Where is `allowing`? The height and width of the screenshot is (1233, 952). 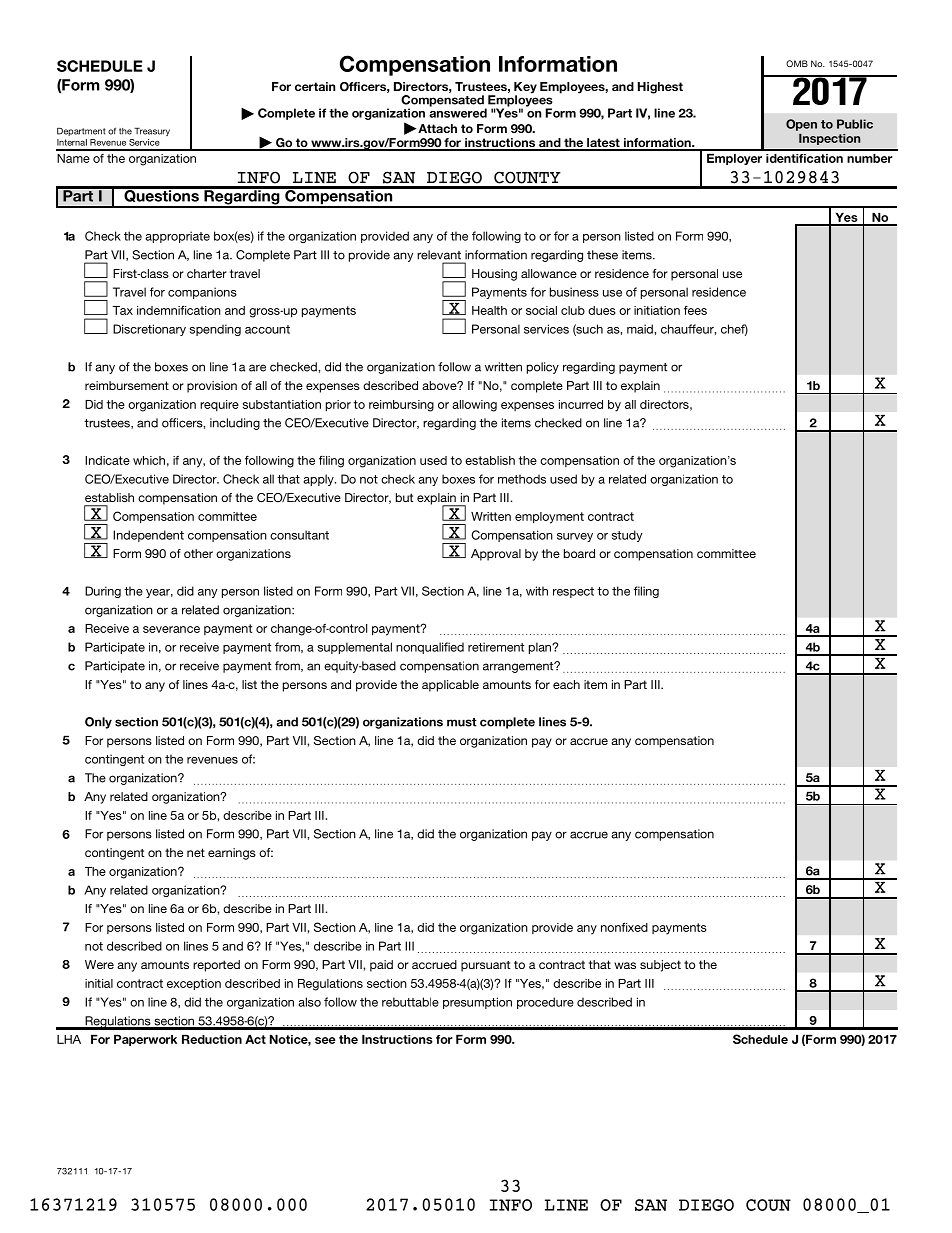
allowing is located at coordinates (474, 406).
